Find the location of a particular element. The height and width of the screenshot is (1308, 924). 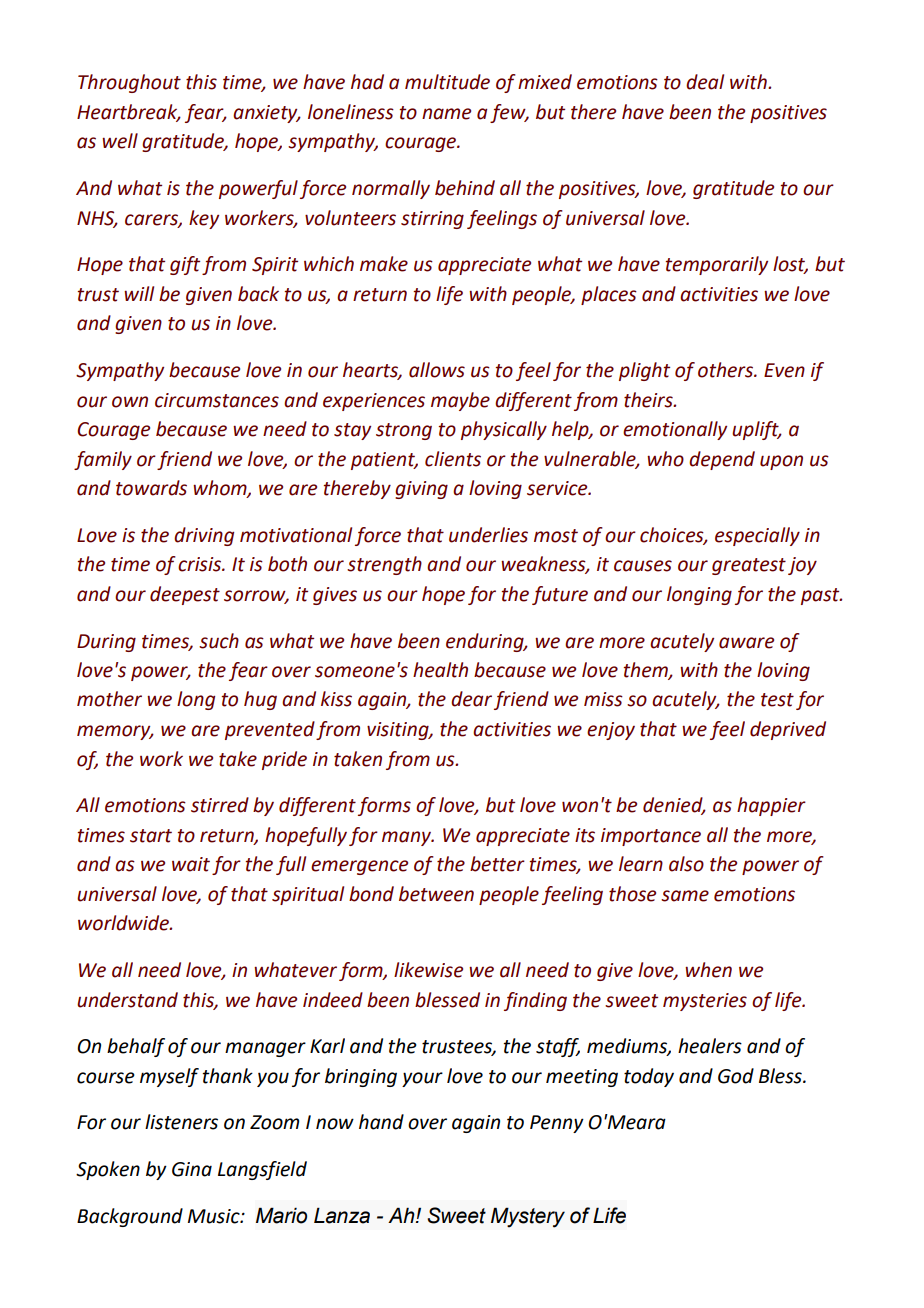

towards is located at coordinates (151, 488).
